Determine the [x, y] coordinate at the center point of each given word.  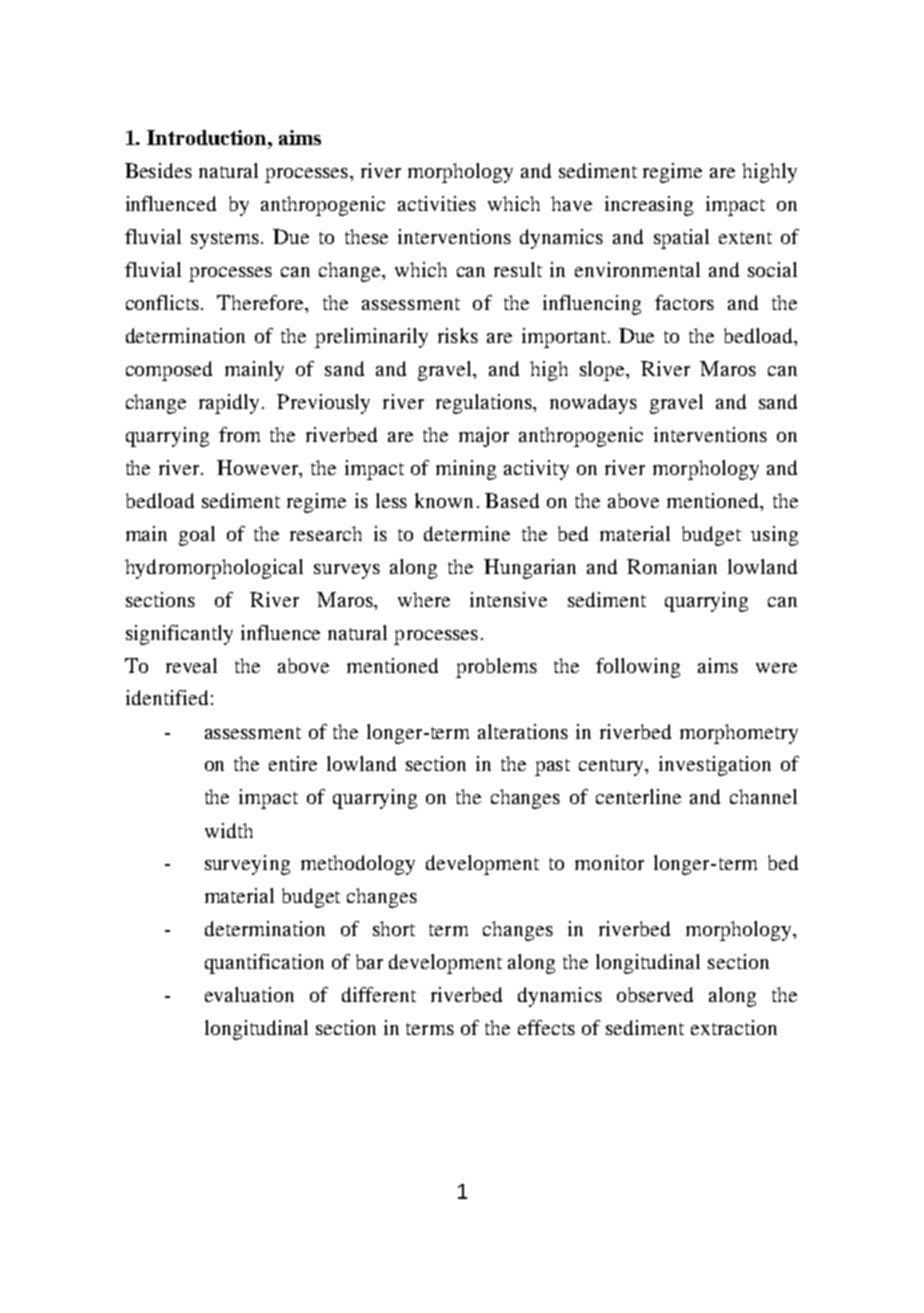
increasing [649, 206]
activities [437, 203]
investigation [715, 766]
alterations [523, 731]
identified [167, 697]
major [484, 437]
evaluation [249, 994]
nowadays [593, 404]
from [239, 434]
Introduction [208, 137]
